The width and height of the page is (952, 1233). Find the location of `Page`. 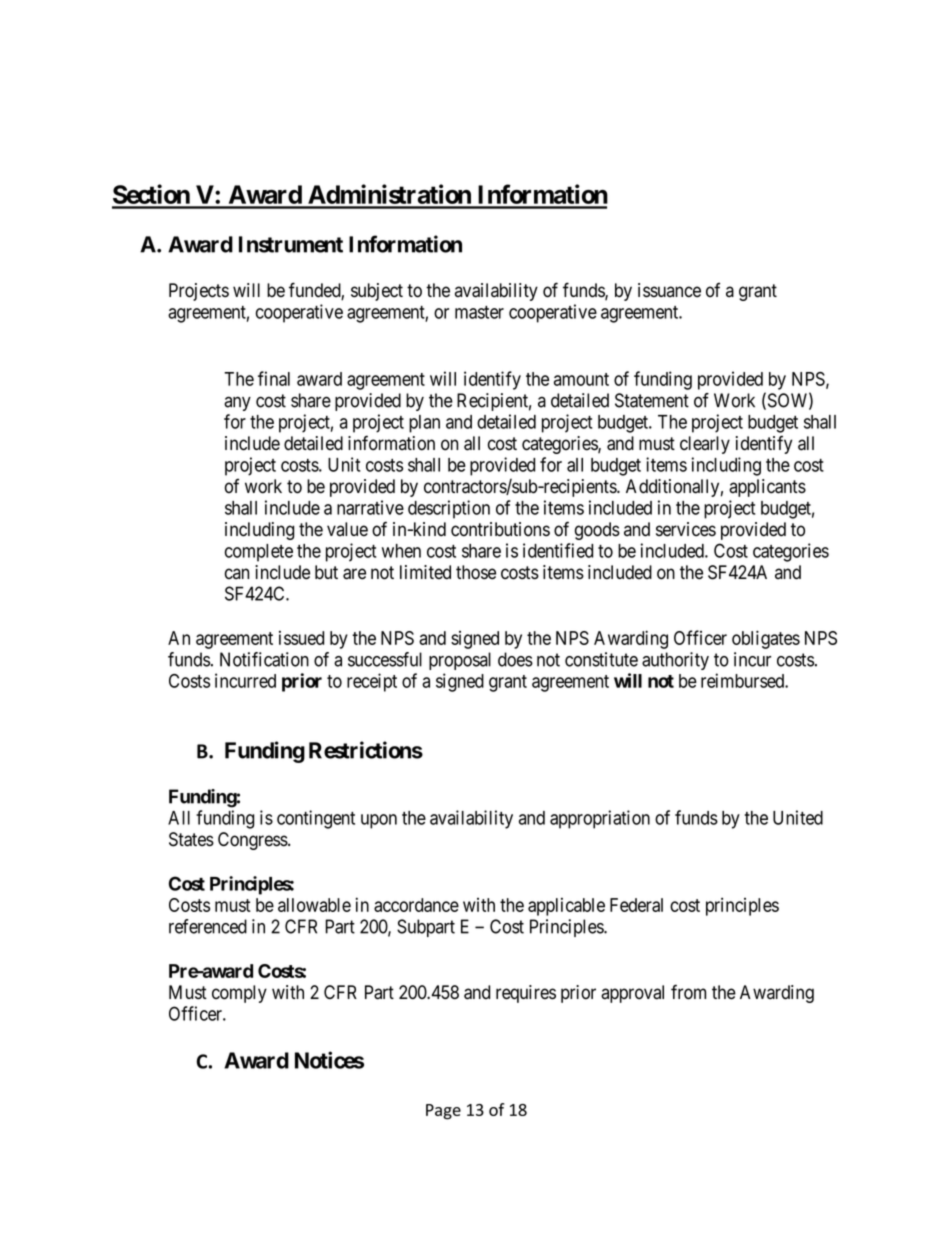

Page is located at coordinates (443, 1112).
